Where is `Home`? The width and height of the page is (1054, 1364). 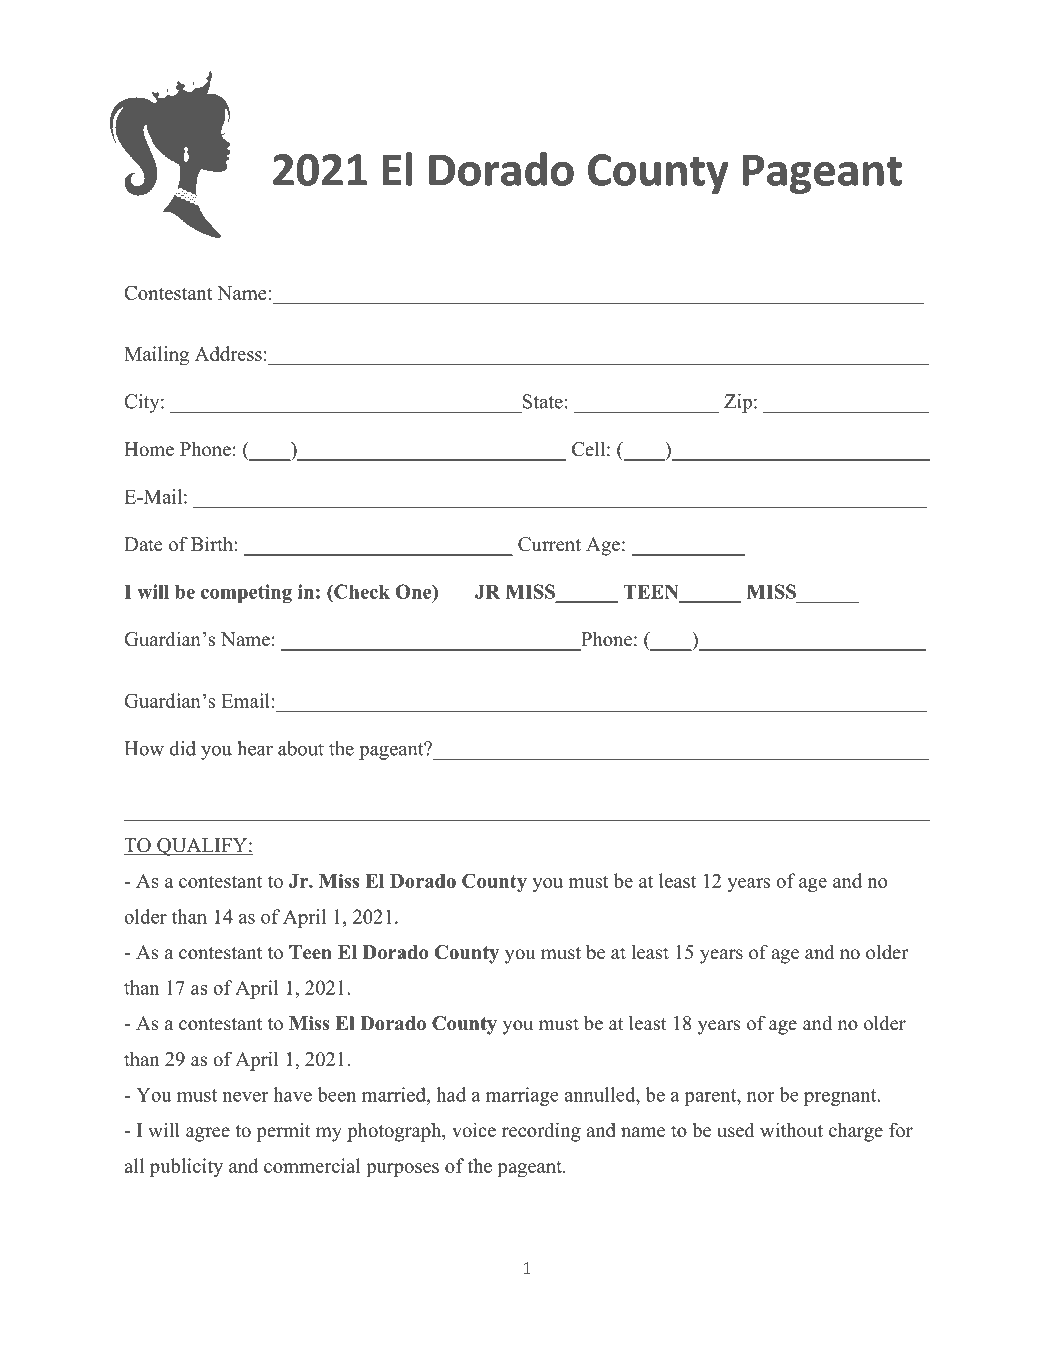 Home is located at coordinates (149, 449).
